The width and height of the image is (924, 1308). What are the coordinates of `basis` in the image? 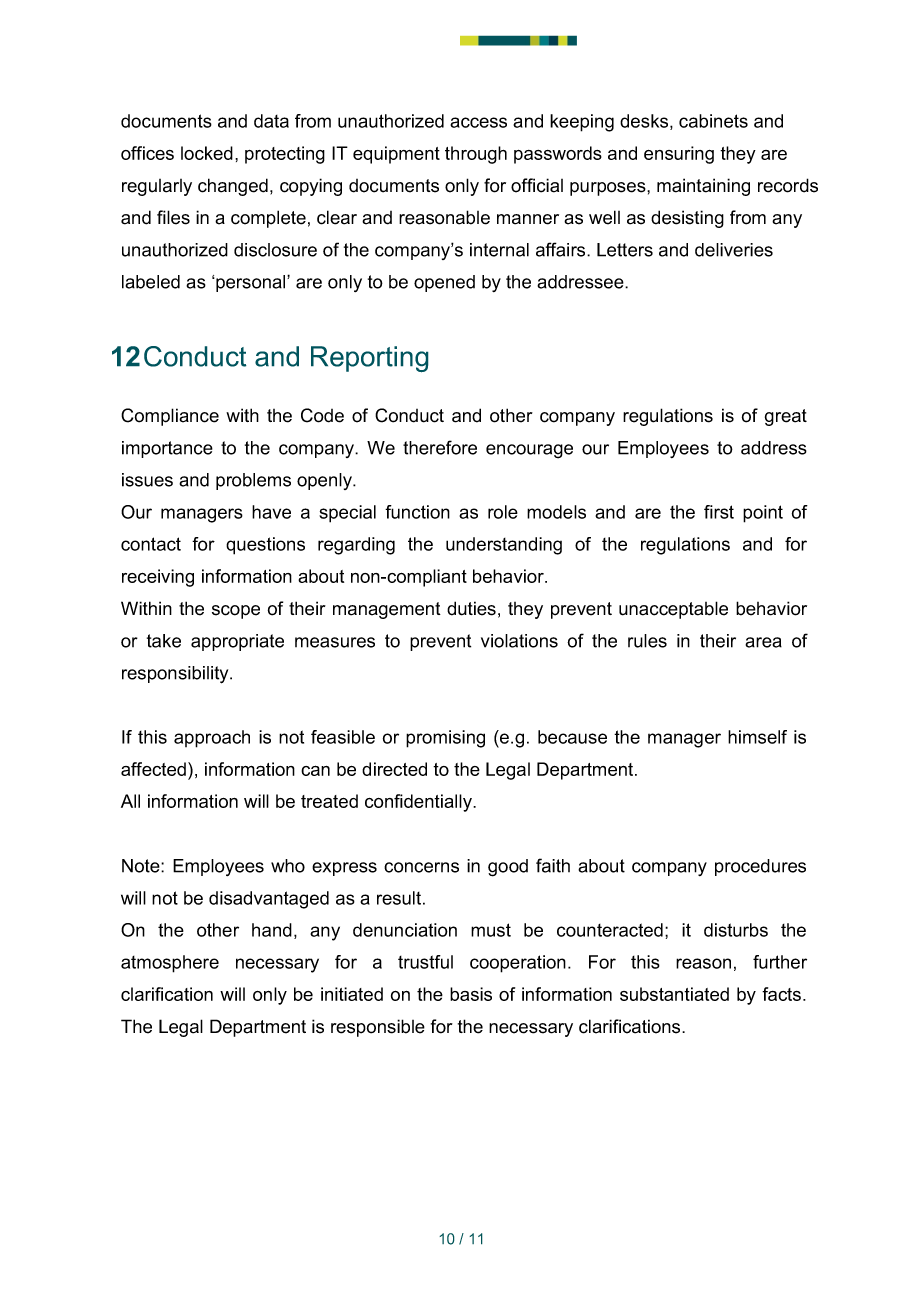 It's located at (471, 994).
